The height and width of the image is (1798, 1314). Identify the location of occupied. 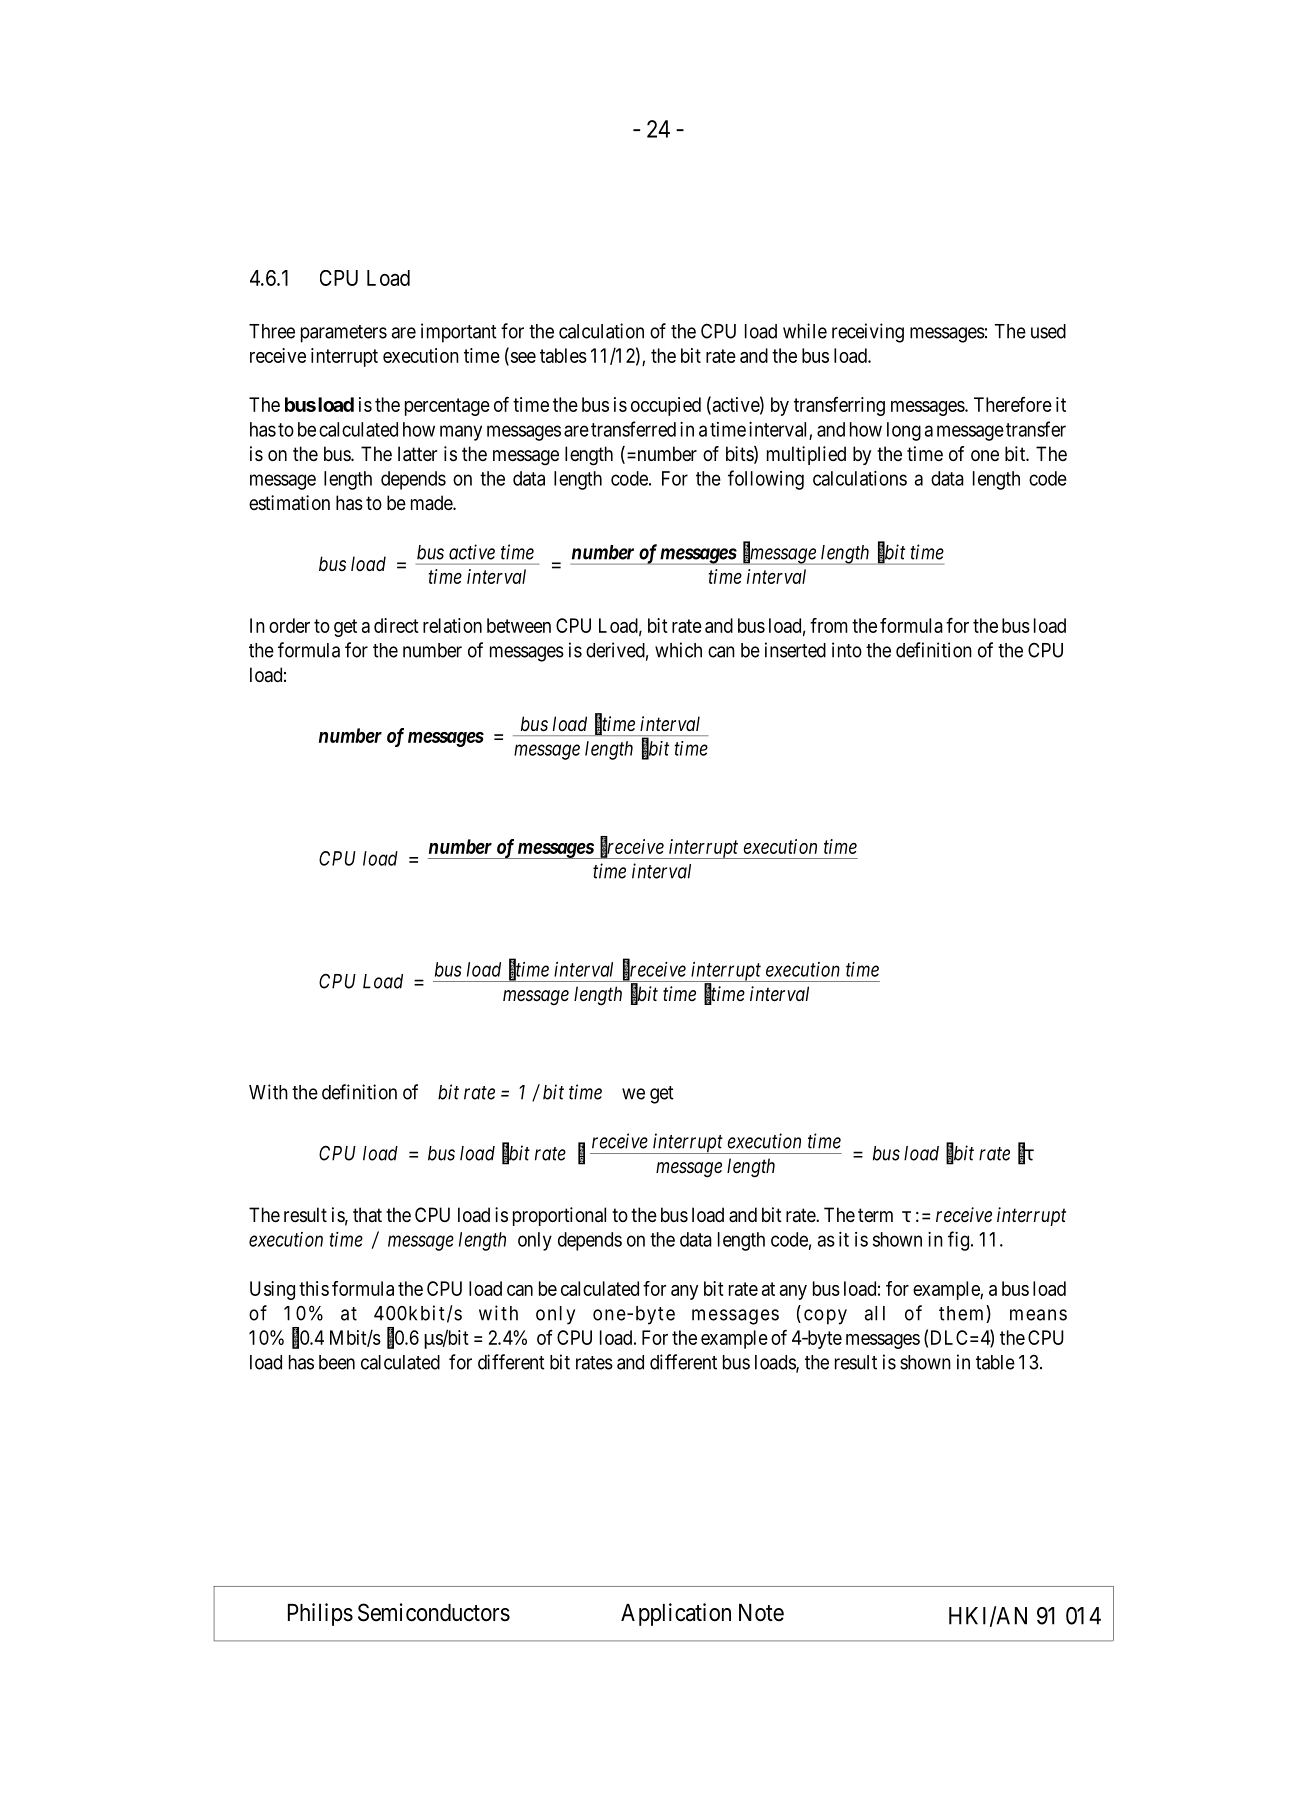
(666, 406).
